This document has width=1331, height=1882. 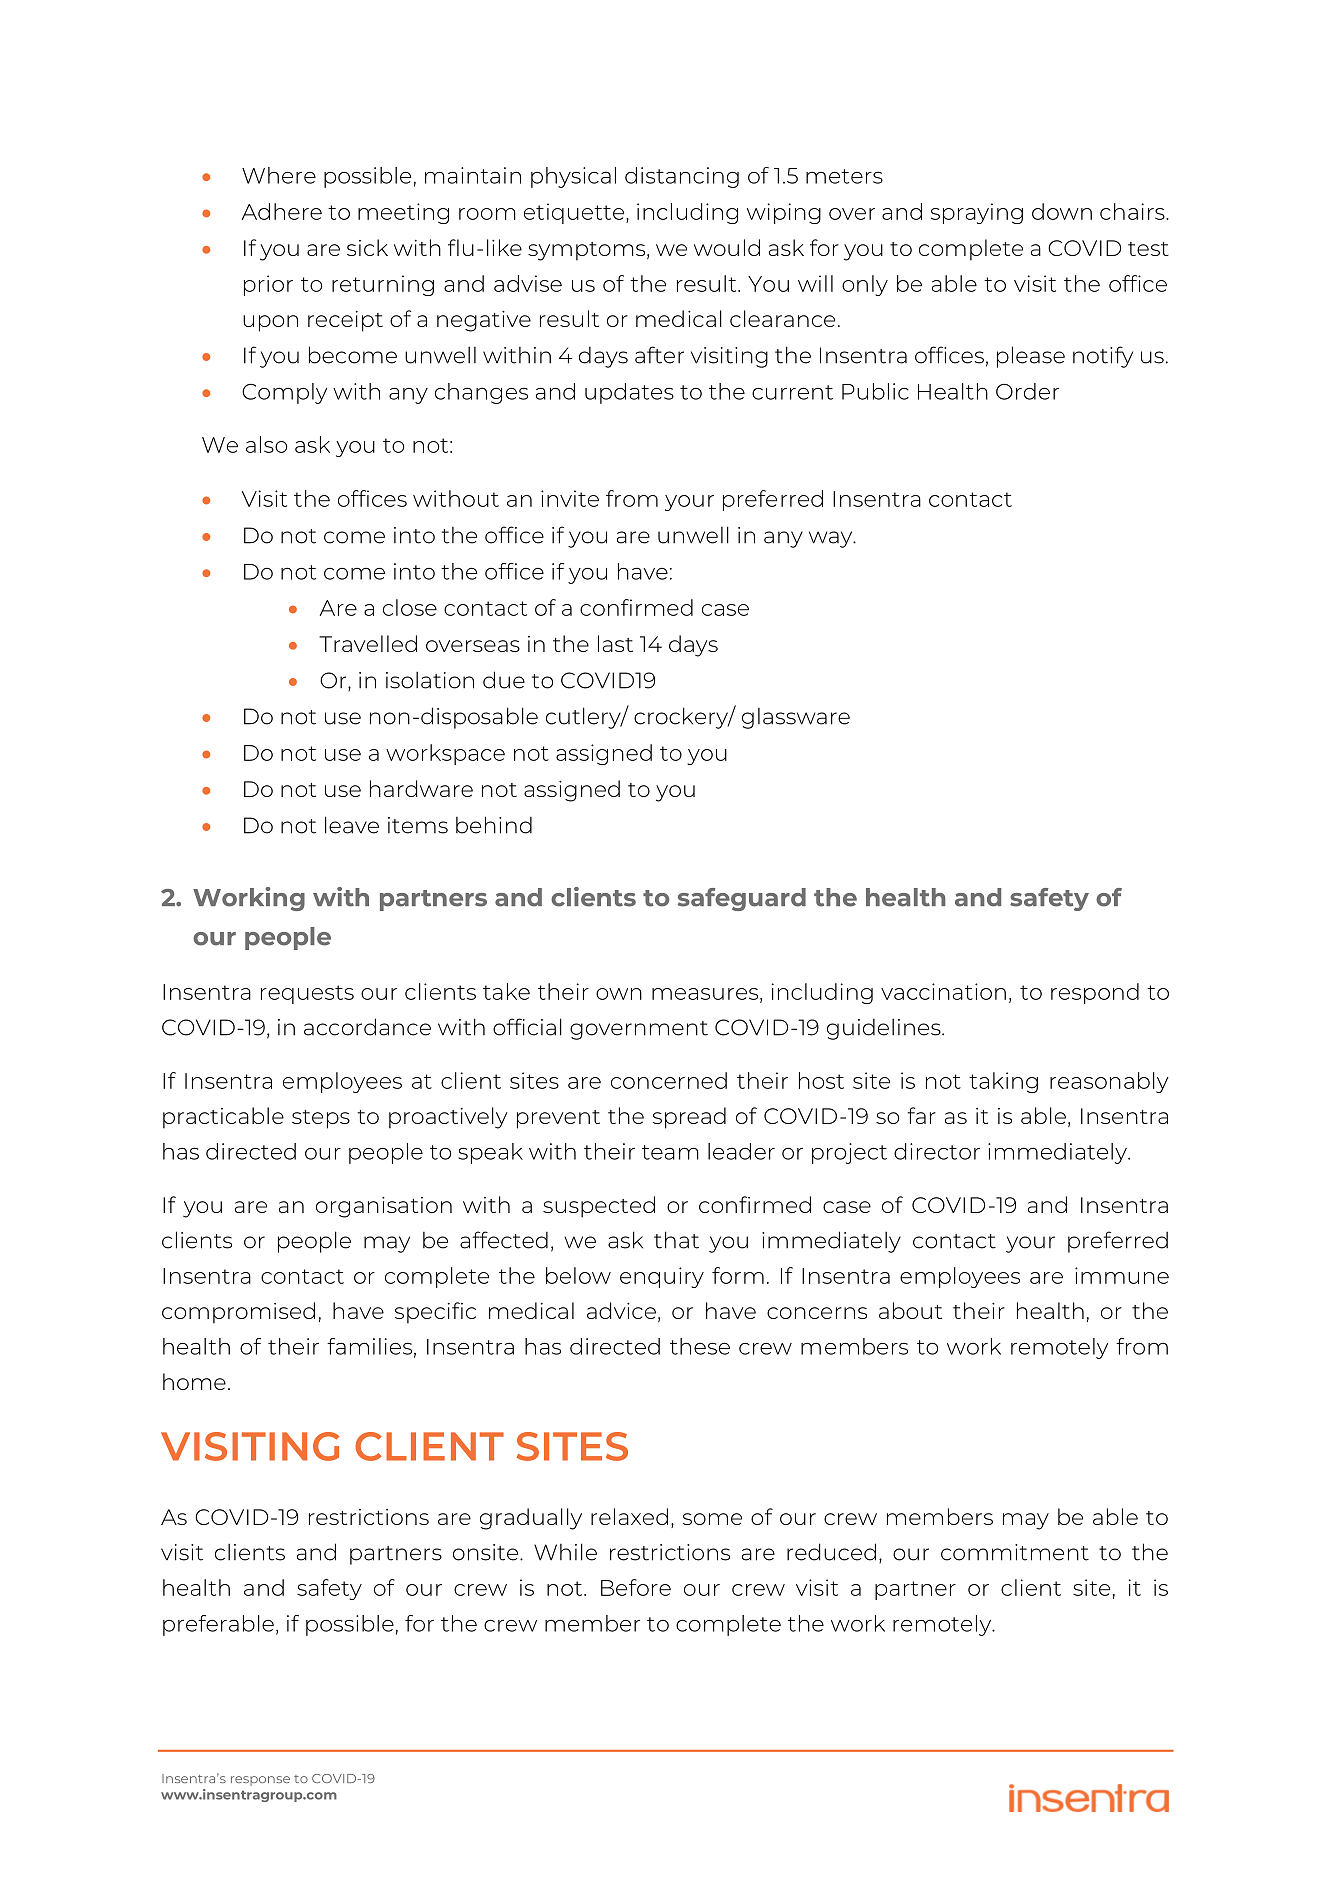 What do you see at coordinates (676, 1240) in the document?
I see `that` at bounding box center [676, 1240].
